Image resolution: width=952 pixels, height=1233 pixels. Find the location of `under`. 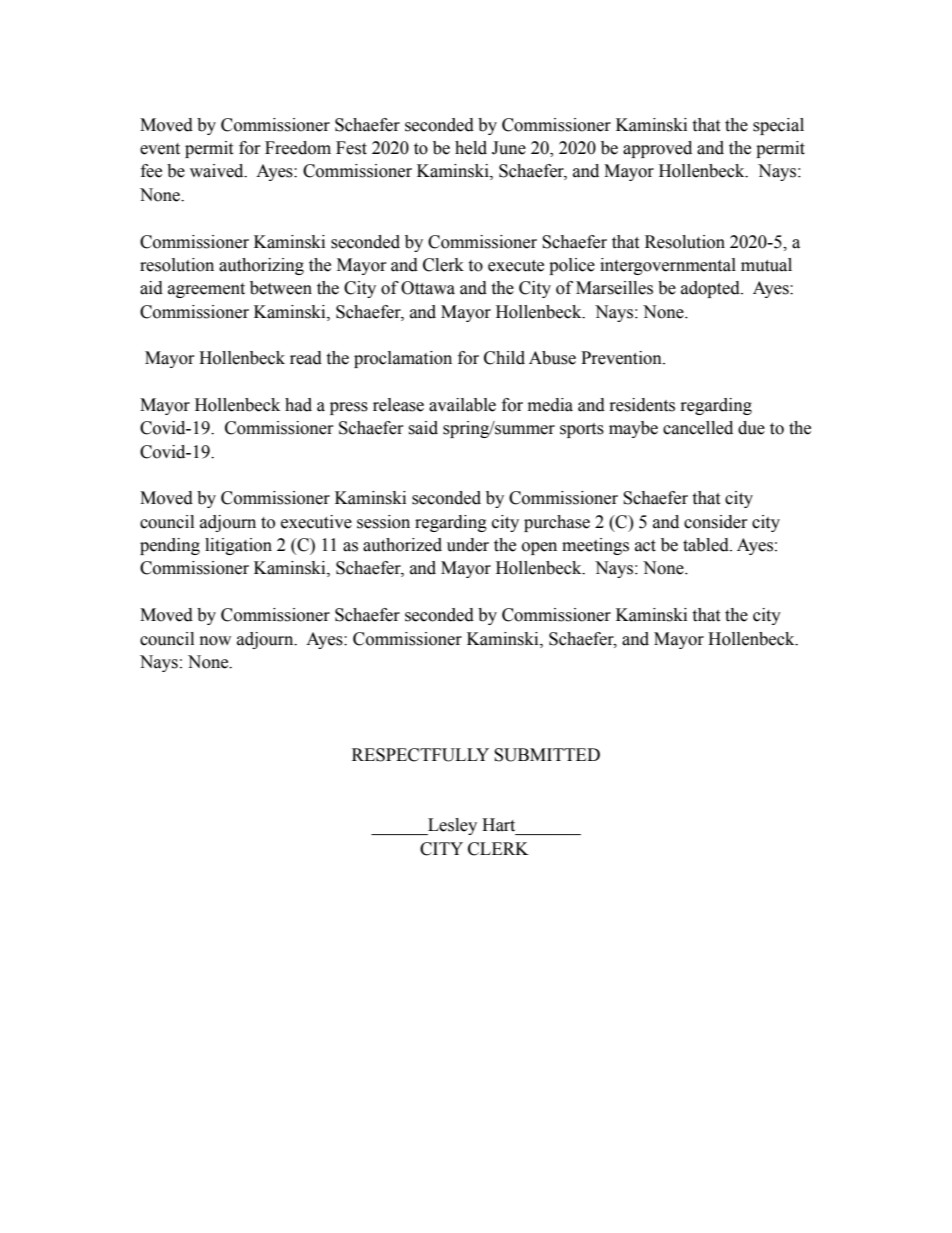

under is located at coordinates (468, 545).
